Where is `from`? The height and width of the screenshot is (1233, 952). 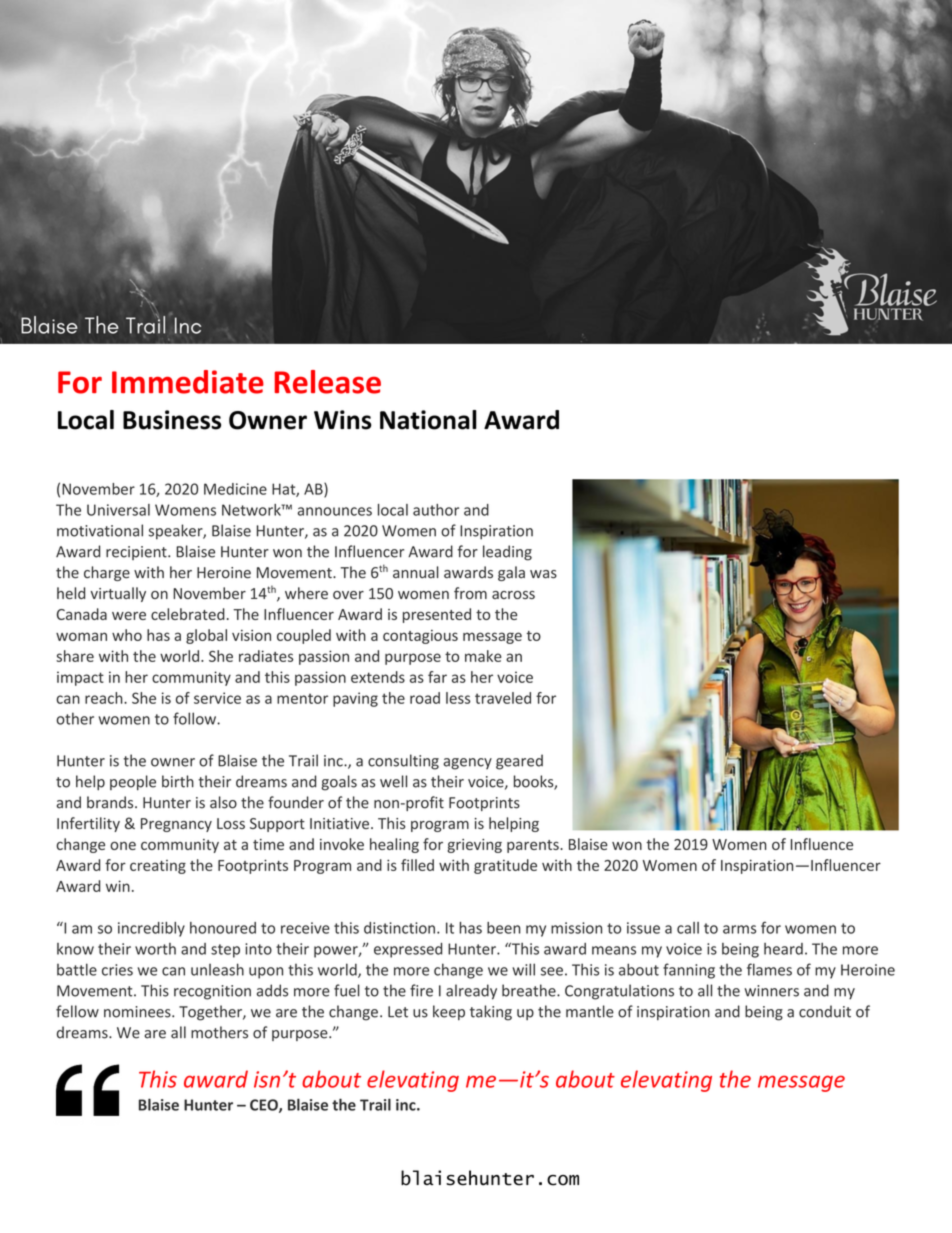 from is located at coordinates (470, 593).
